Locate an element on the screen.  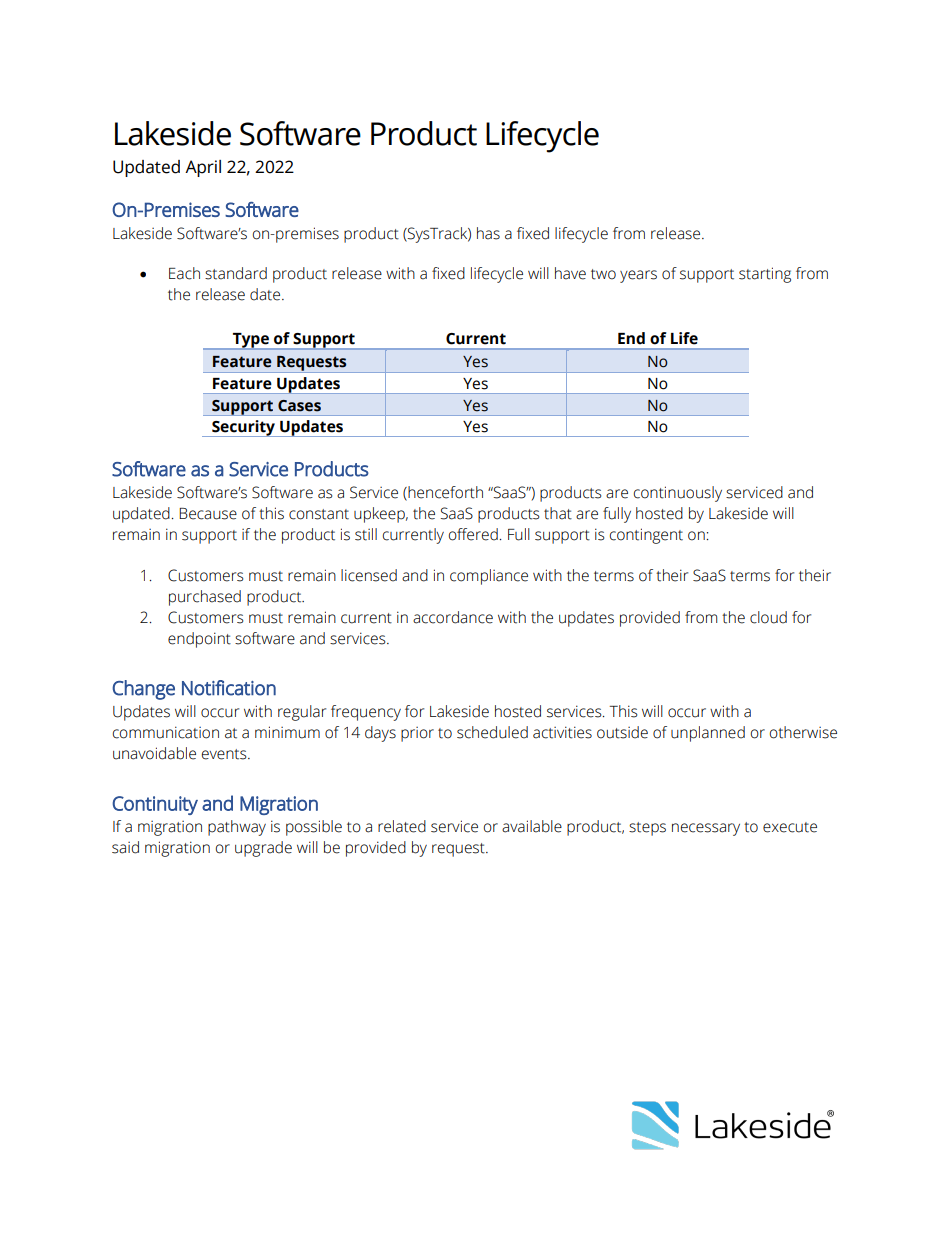
related is located at coordinates (402, 826).
